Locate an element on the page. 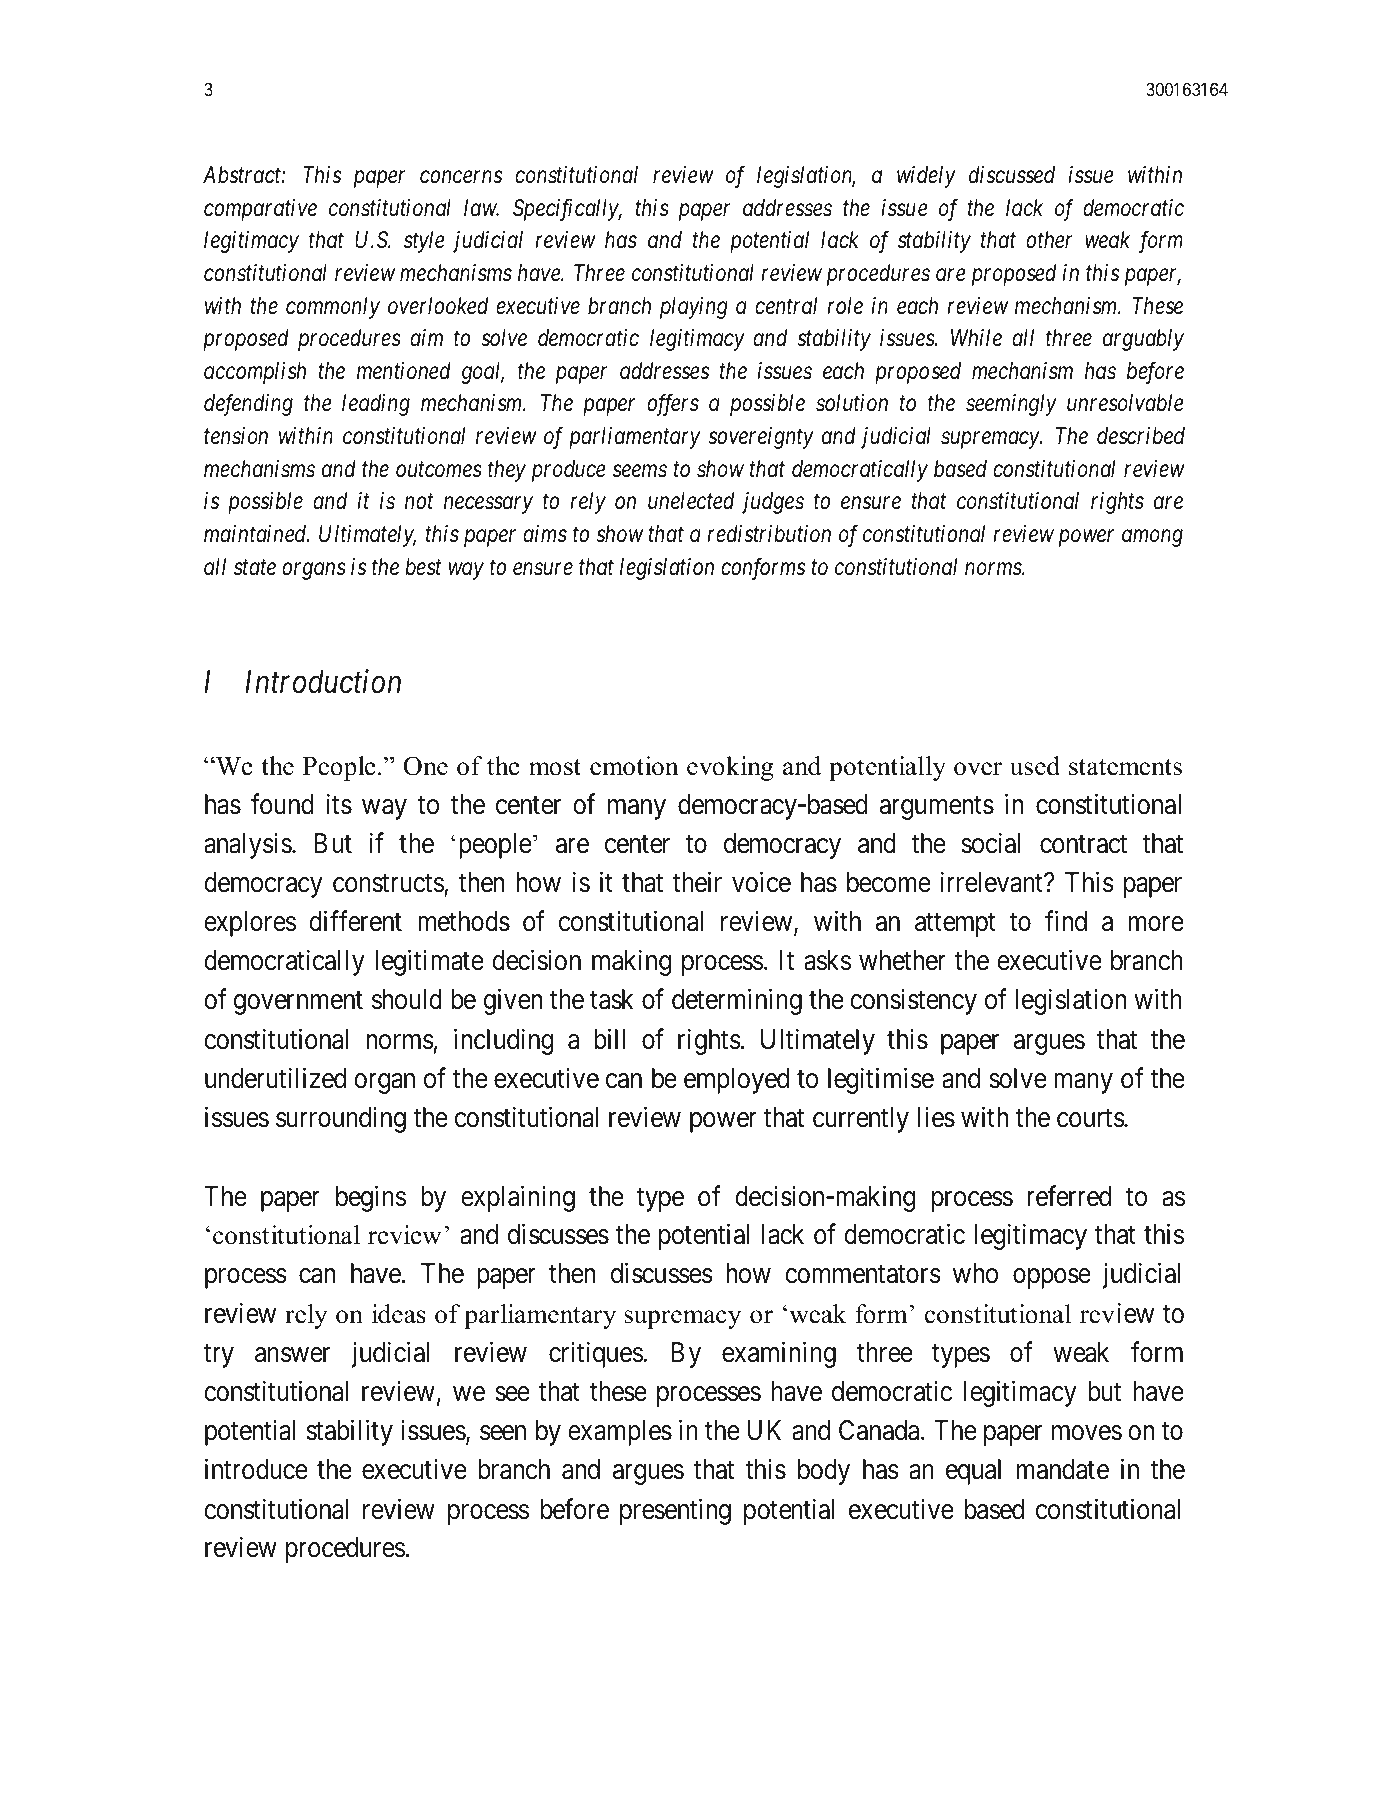 This document has width=1388, height=1797. playing is located at coordinates (694, 308).
